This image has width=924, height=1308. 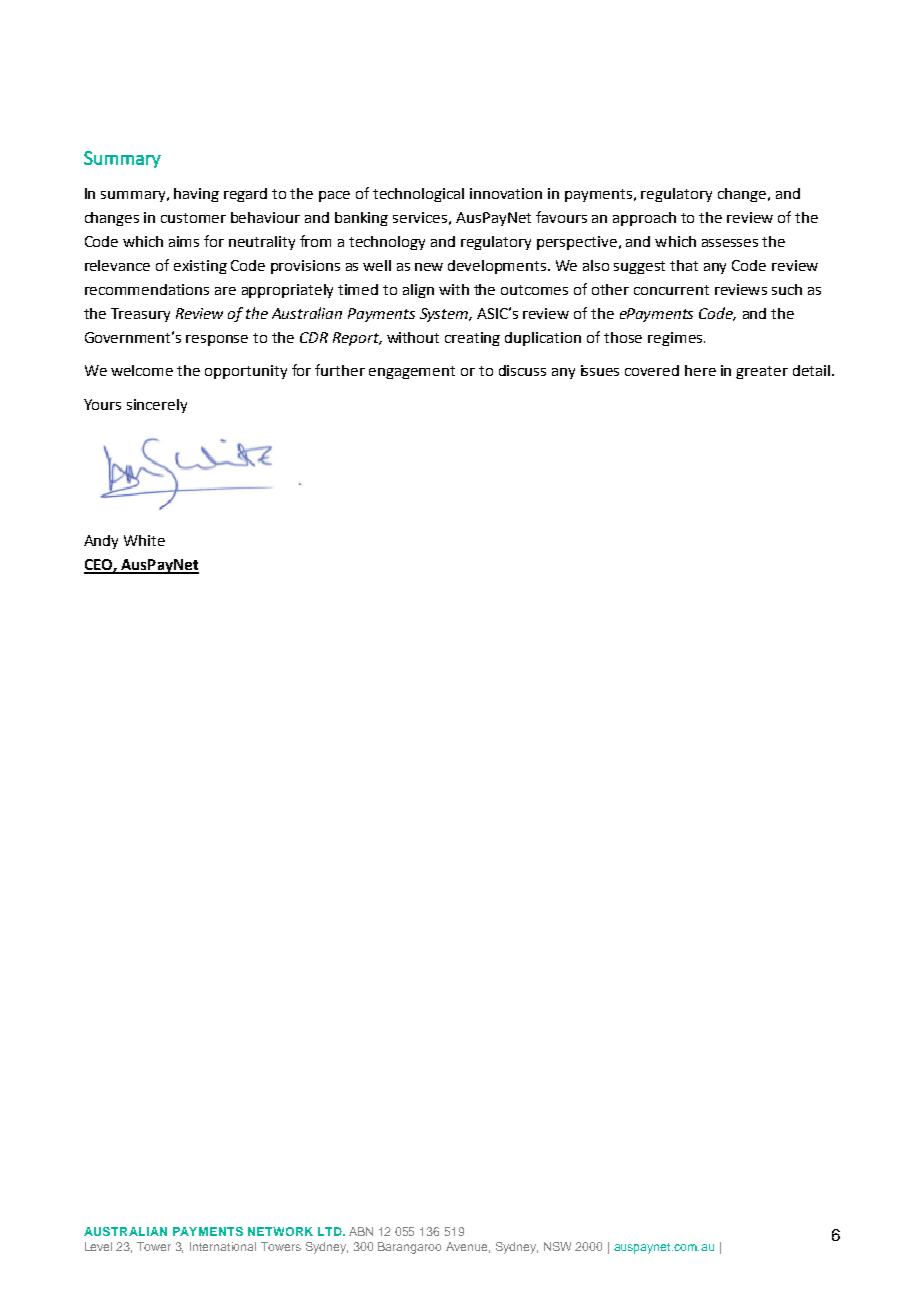 I want to click on White, so click(x=144, y=540).
